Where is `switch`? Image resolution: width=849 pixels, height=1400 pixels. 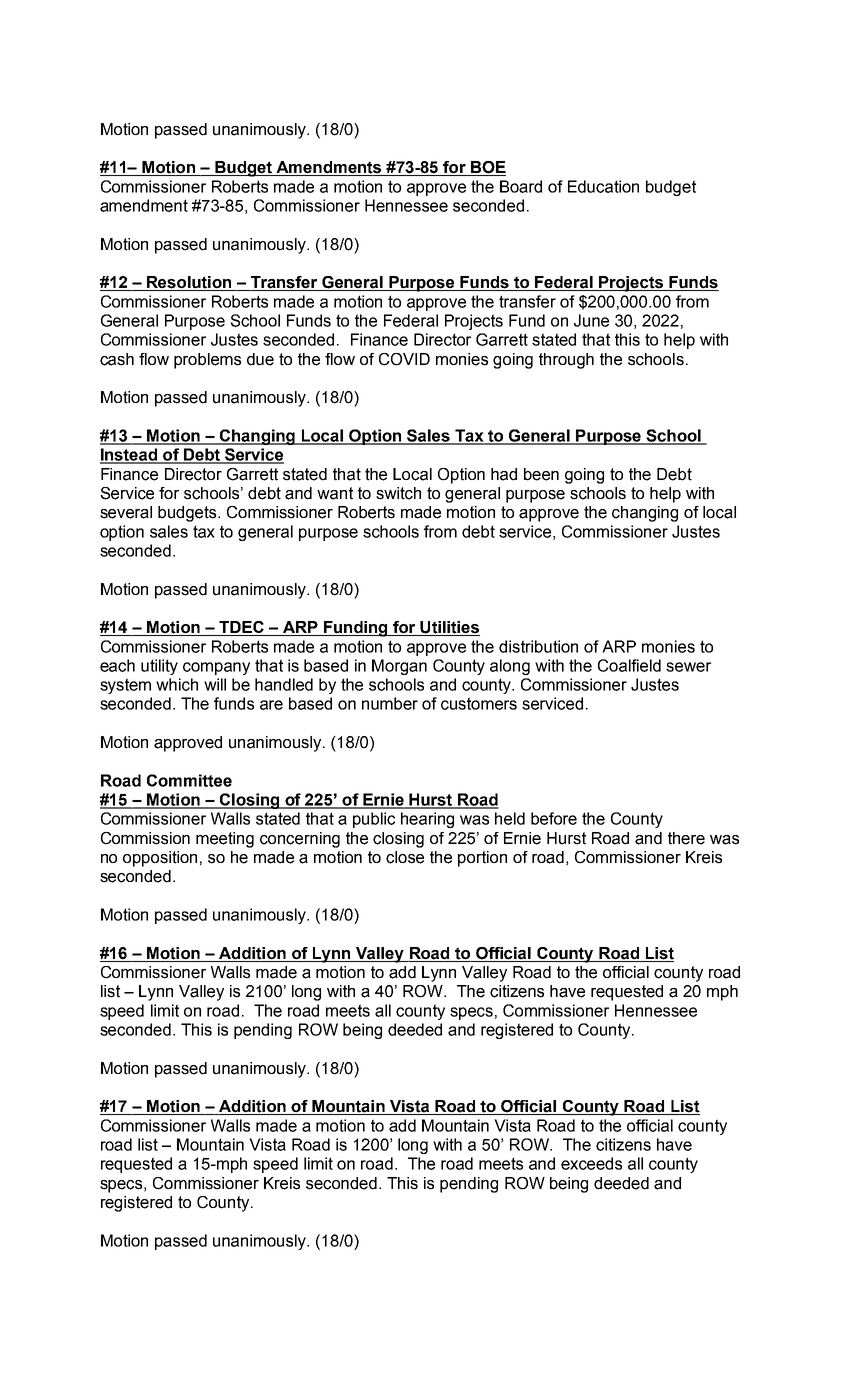
switch is located at coordinates (398, 493).
